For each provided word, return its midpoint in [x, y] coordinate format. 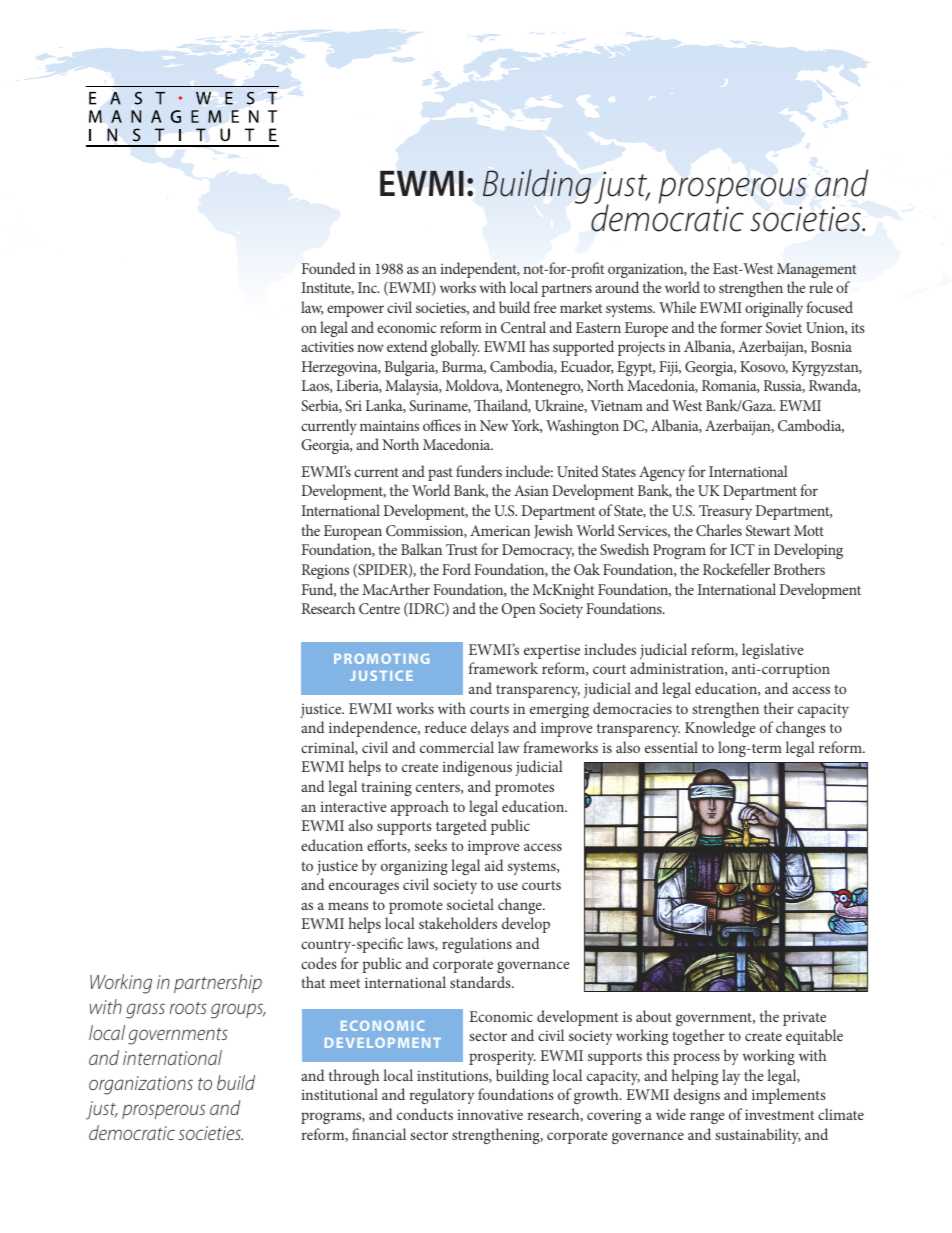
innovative [490, 1114]
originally [774, 309]
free [545, 307]
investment [779, 1114]
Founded [328, 268]
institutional [339, 1094]
